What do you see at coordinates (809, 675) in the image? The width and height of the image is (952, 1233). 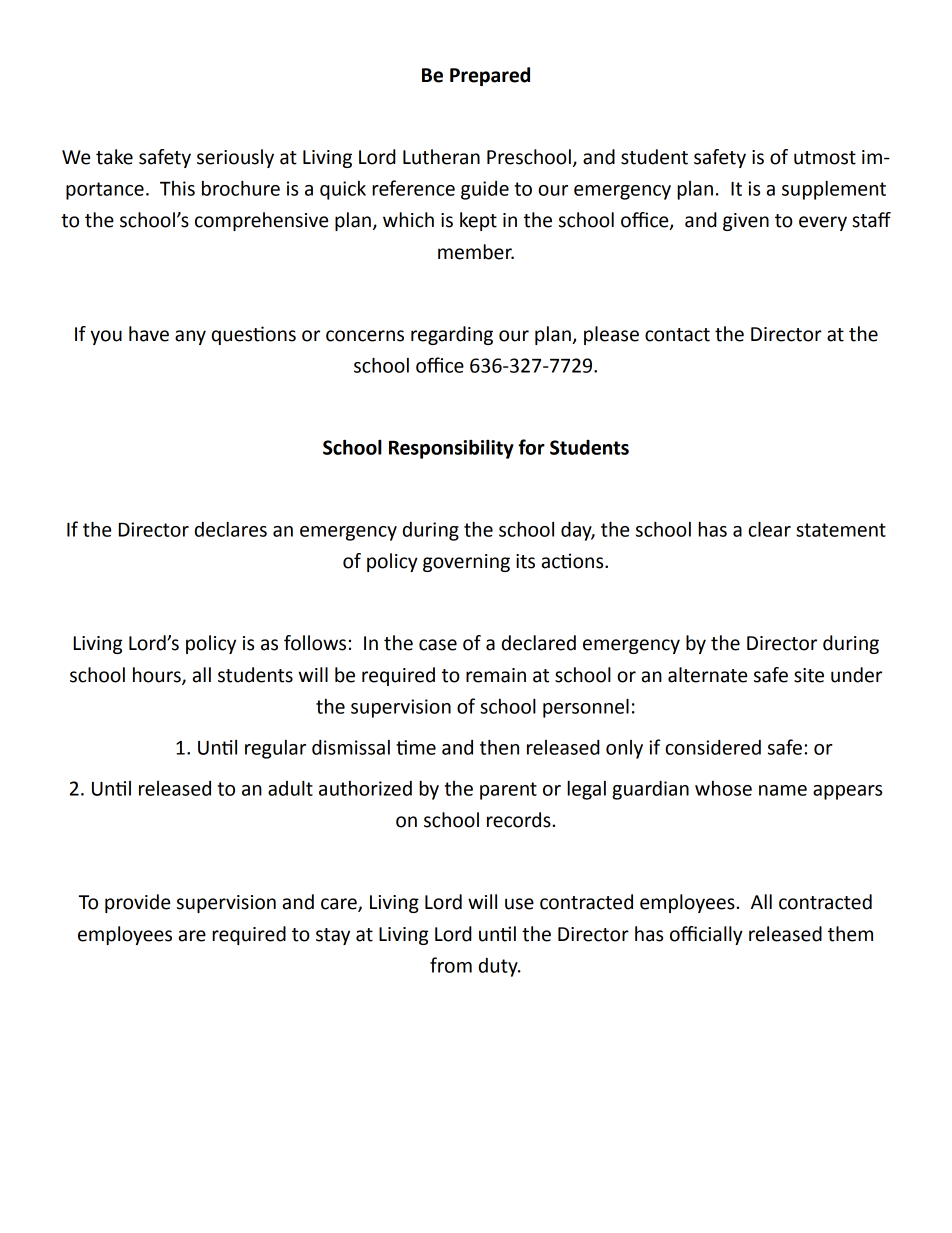 I see `site` at bounding box center [809, 675].
